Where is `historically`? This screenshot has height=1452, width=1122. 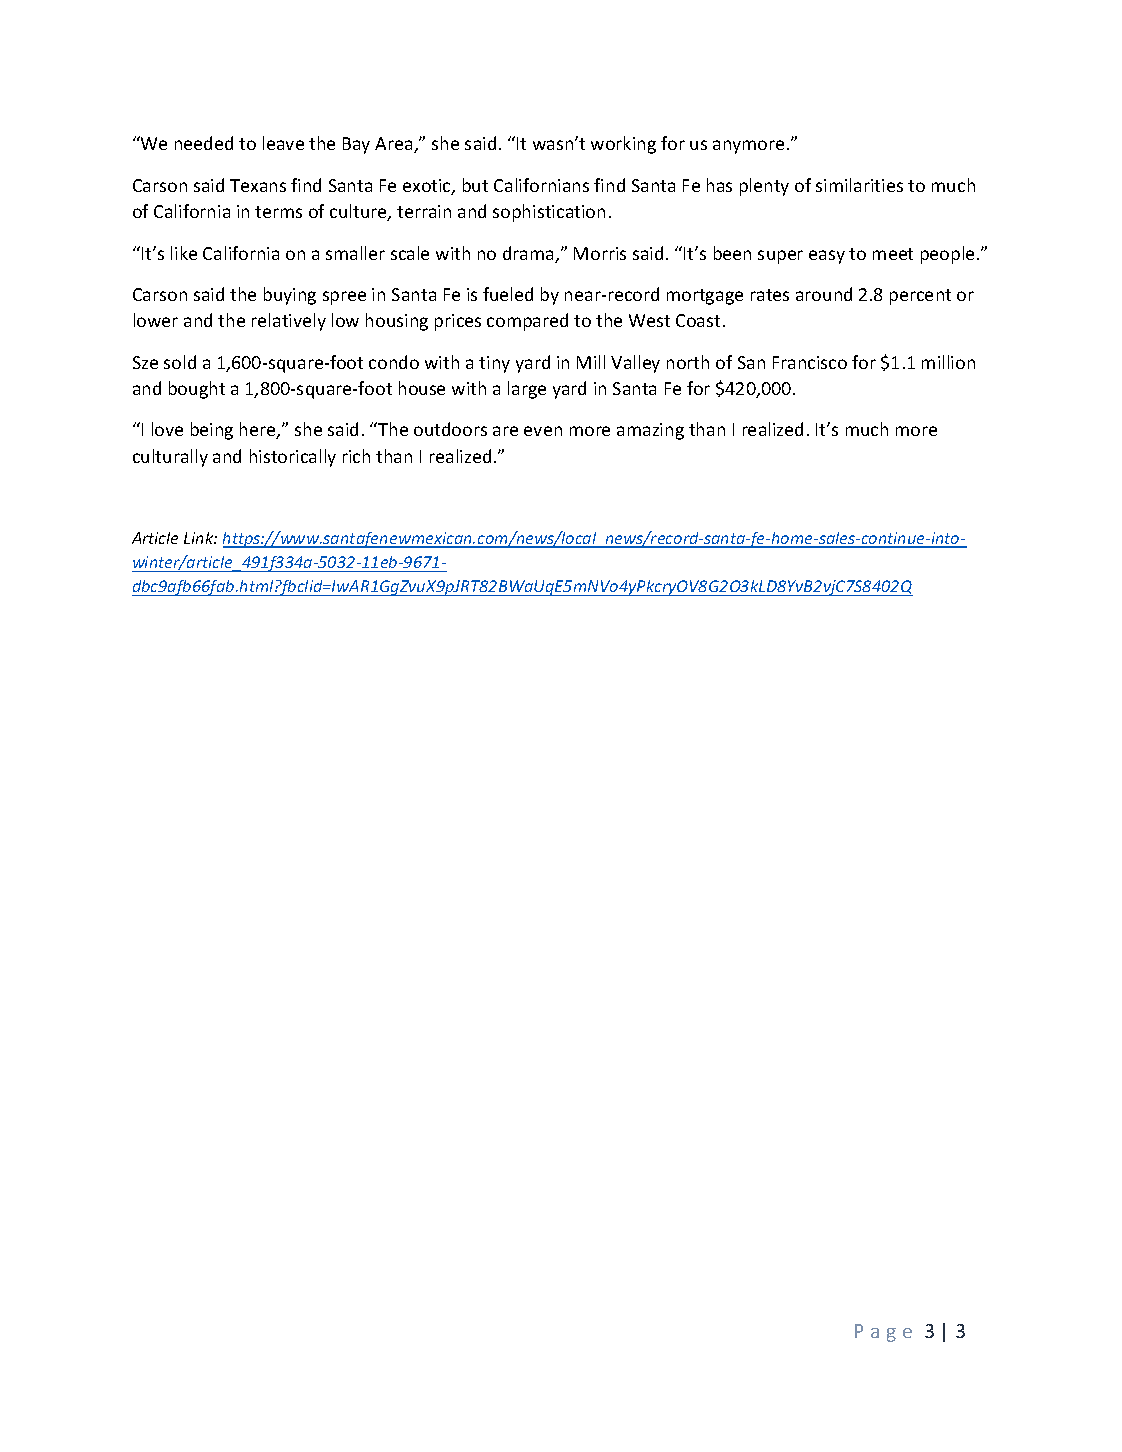
historically is located at coordinates (293, 458).
